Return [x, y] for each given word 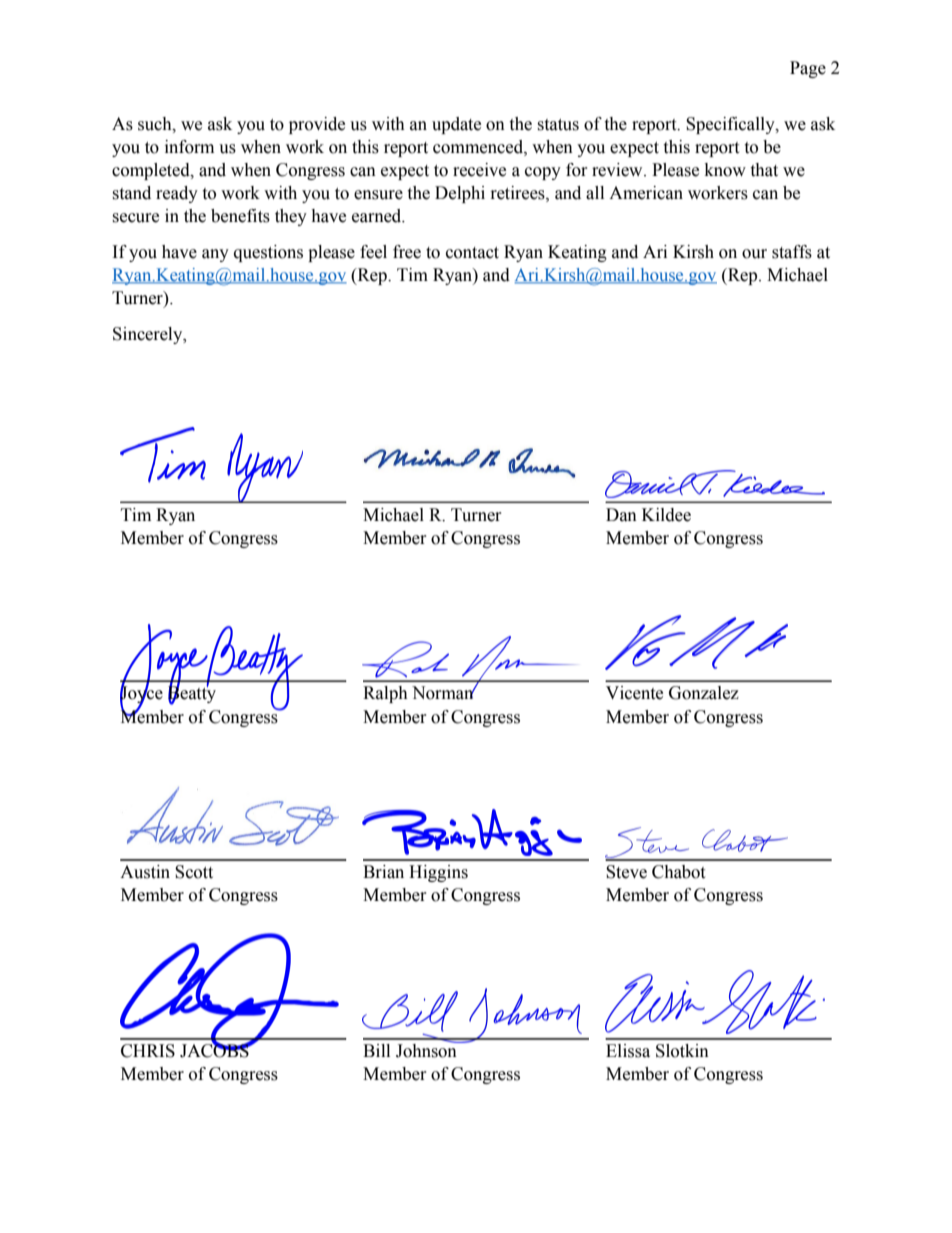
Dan [621, 515]
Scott [194, 872]
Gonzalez [704, 693]
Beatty [192, 694]
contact [472, 253]
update [456, 125]
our [754, 254]
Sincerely [149, 335]
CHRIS [148, 1051]
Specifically [731, 125]
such [156, 124]
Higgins [438, 873]
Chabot [678, 872]
